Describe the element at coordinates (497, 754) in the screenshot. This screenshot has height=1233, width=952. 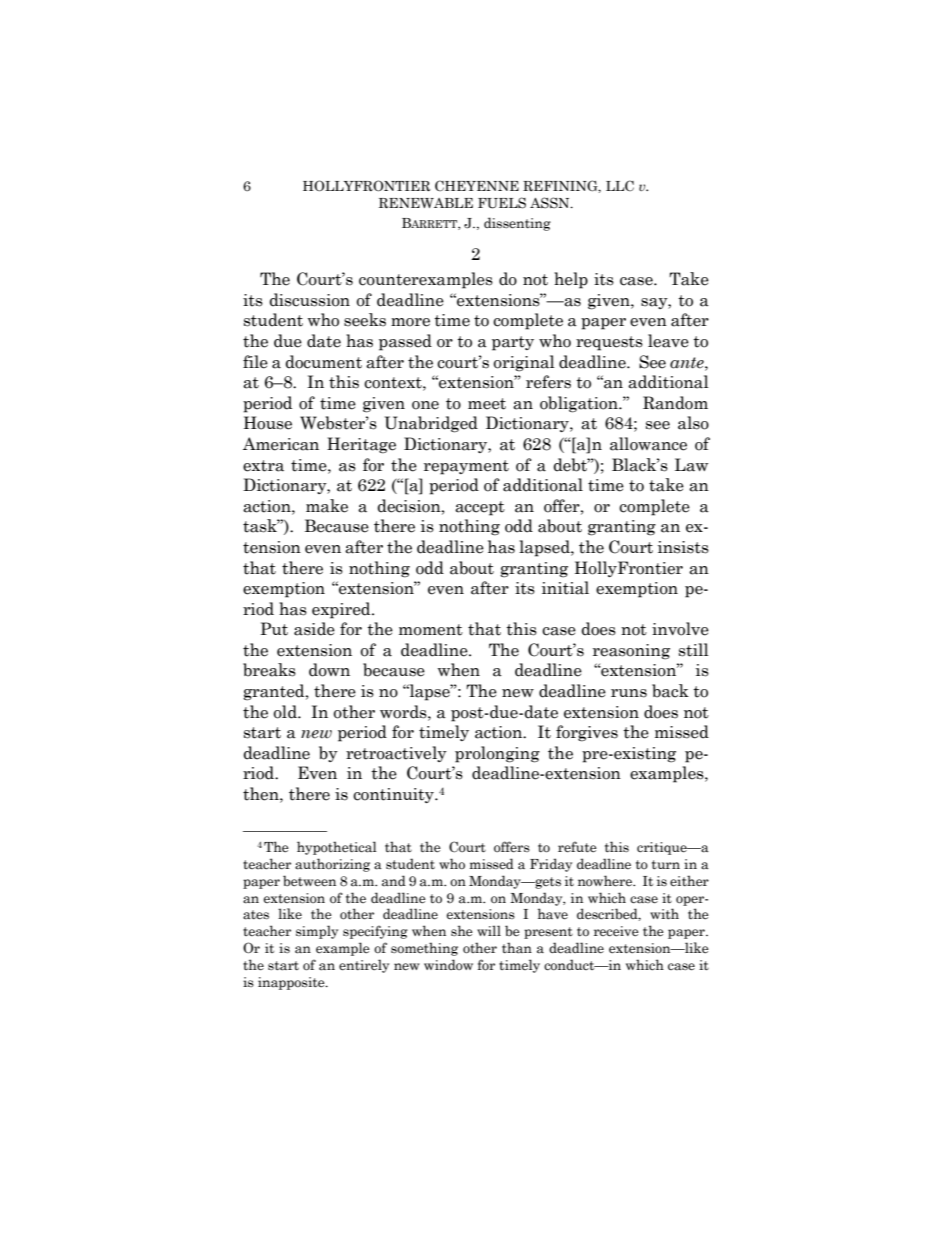
I see `prolonging` at that location.
